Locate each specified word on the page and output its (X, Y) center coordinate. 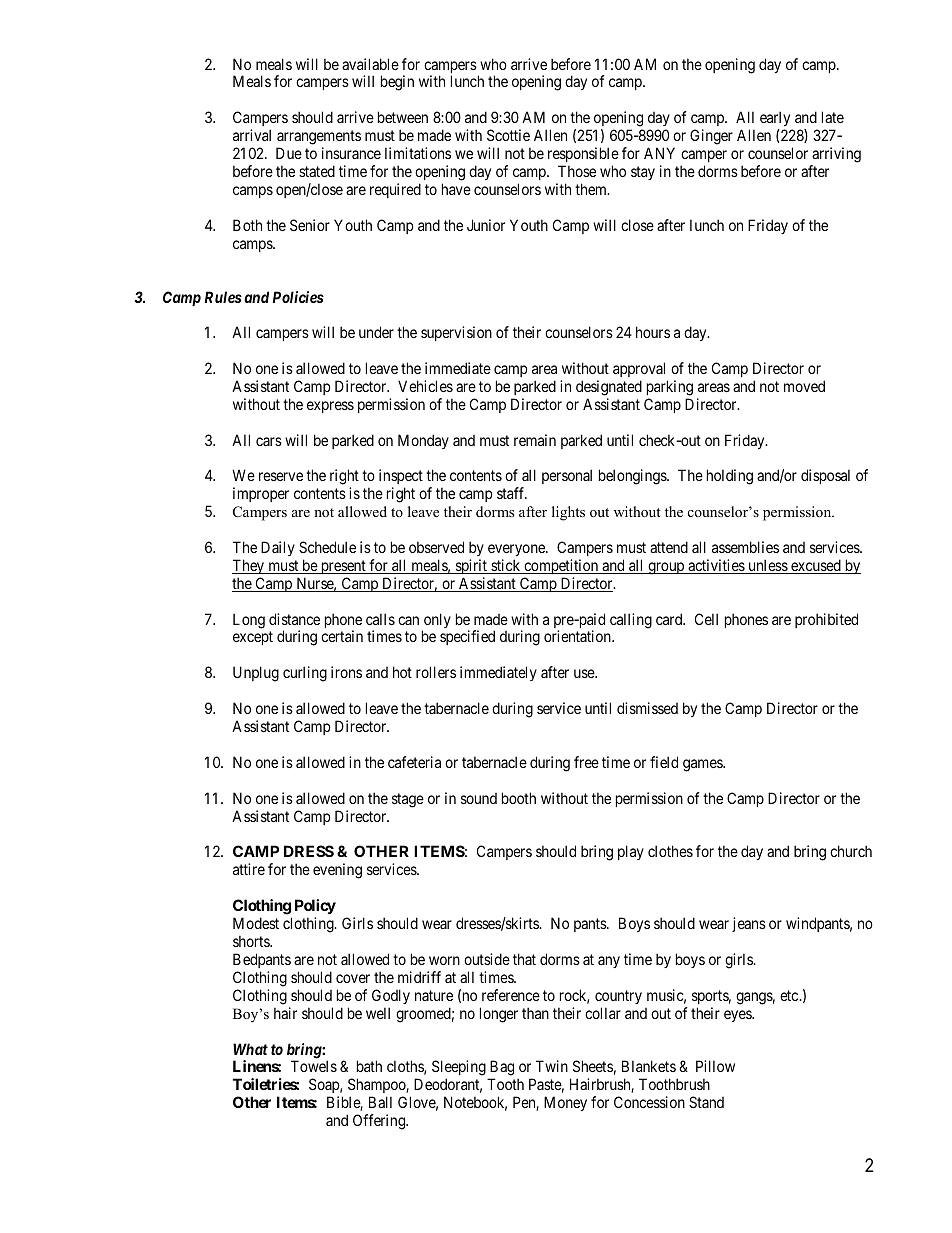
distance (294, 619)
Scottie (508, 135)
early (776, 120)
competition (561, 566)
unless (767, 566)
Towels (314, 1066)
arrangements (319, 137)
